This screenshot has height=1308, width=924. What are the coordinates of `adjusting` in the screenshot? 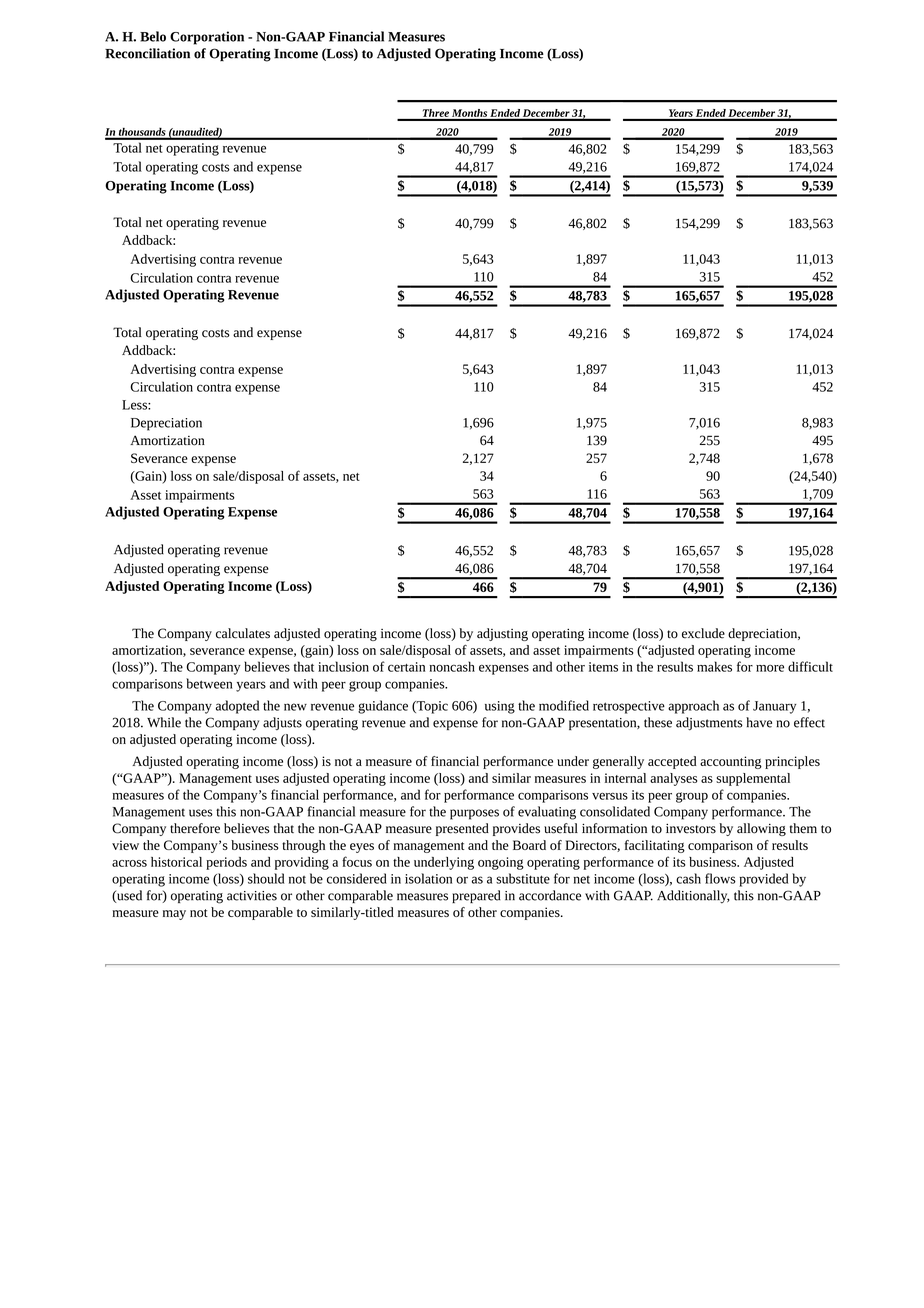 It's located at (502, 634).
